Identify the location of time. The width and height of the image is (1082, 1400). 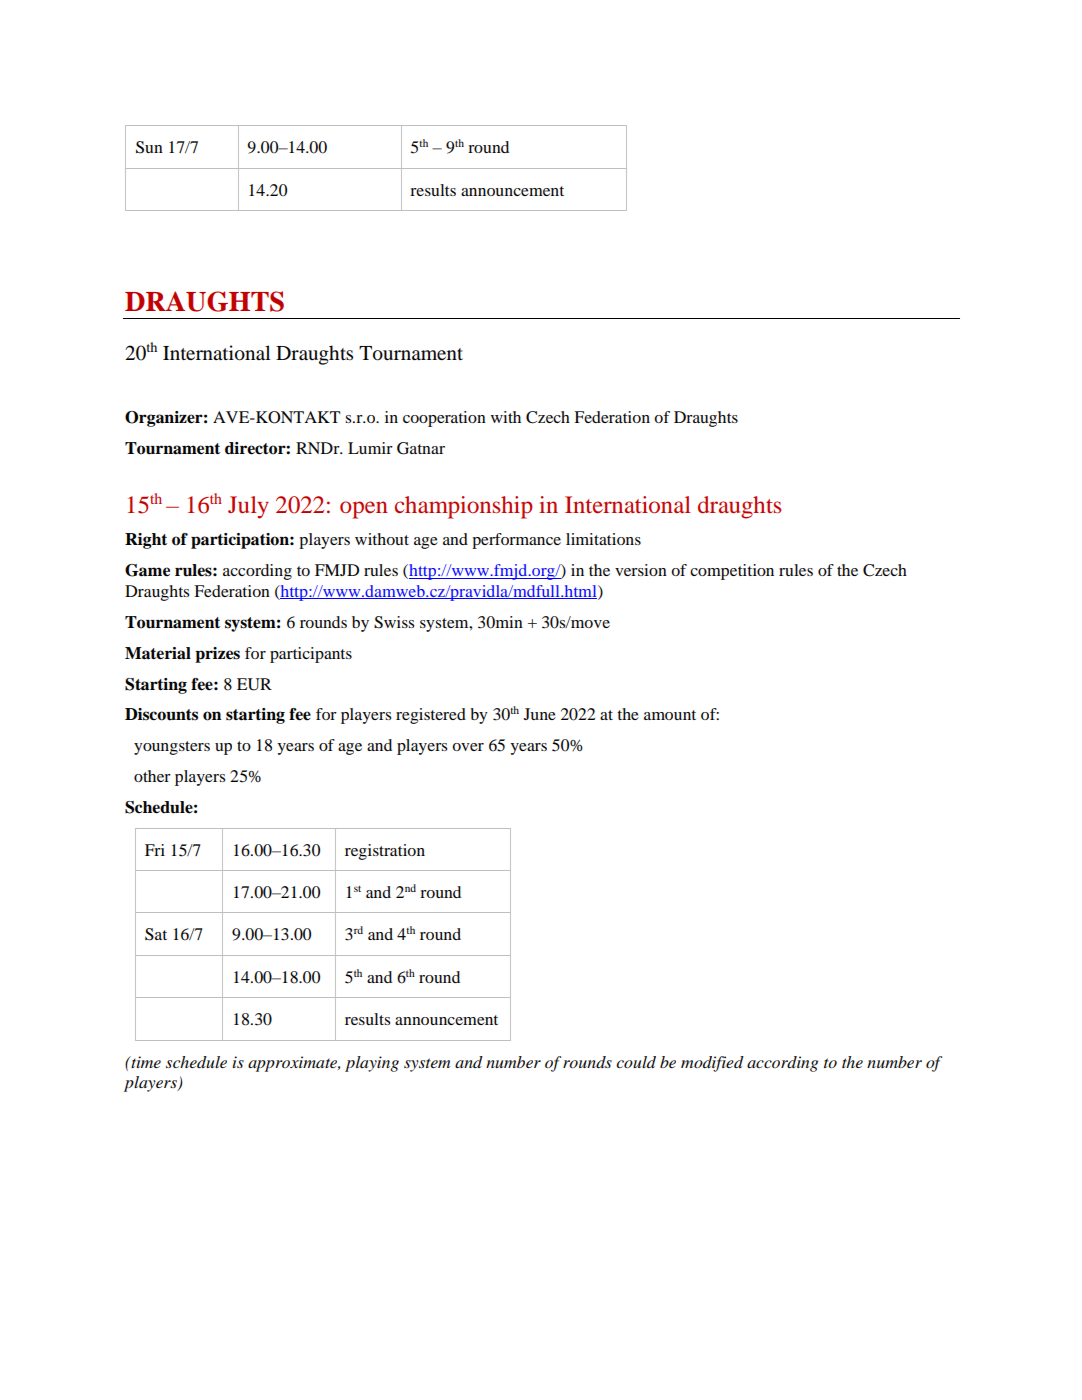
(145, 1062).
